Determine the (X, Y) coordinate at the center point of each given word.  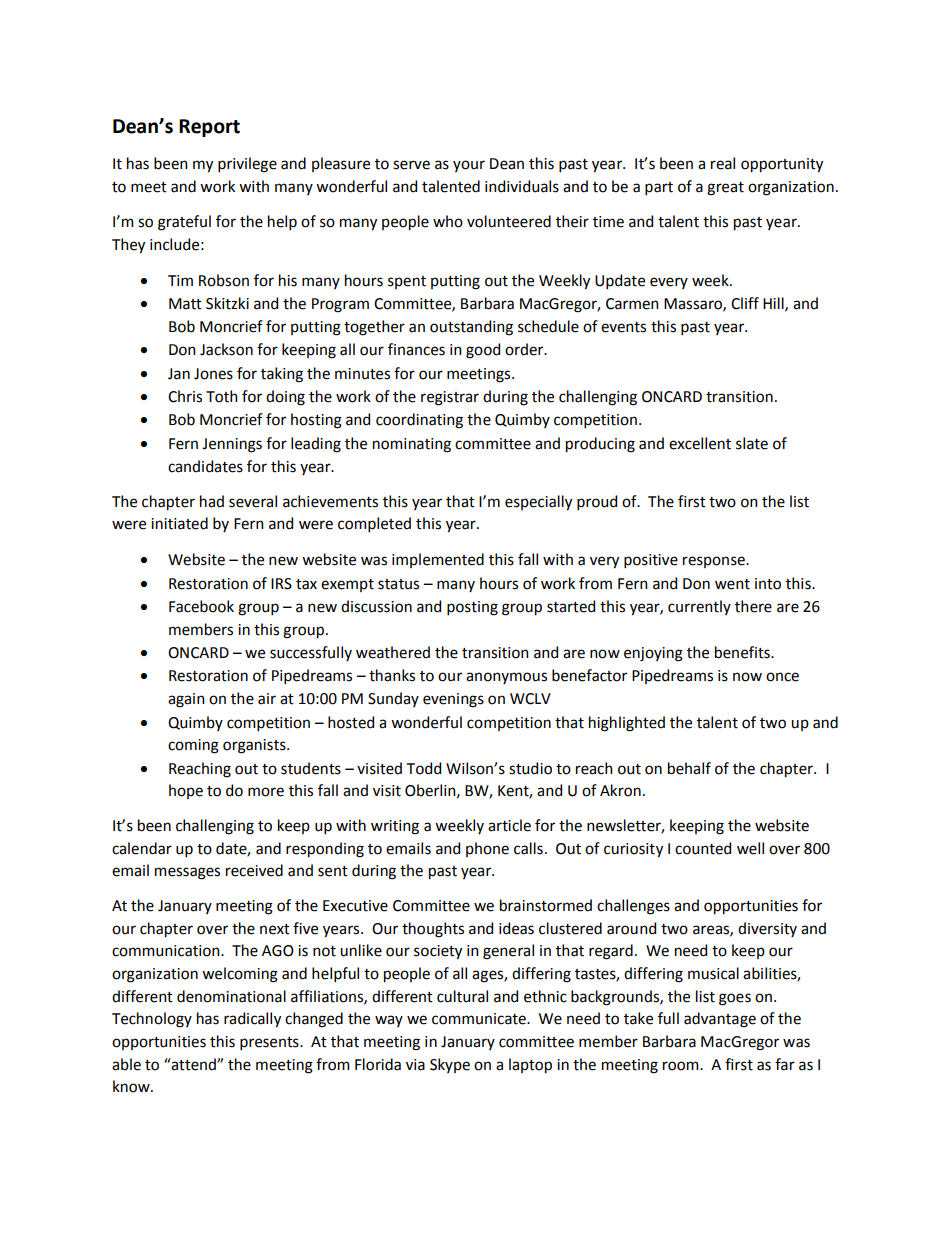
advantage (720, 1020)
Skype (450, 1065)
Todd (424, 768)
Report (209, 128)
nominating (412, 445)
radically (252, 1020)
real (723, 163)
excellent (700, 443)
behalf (689, 768)
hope (186, 791)
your (469, 166)
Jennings (232, 445)
